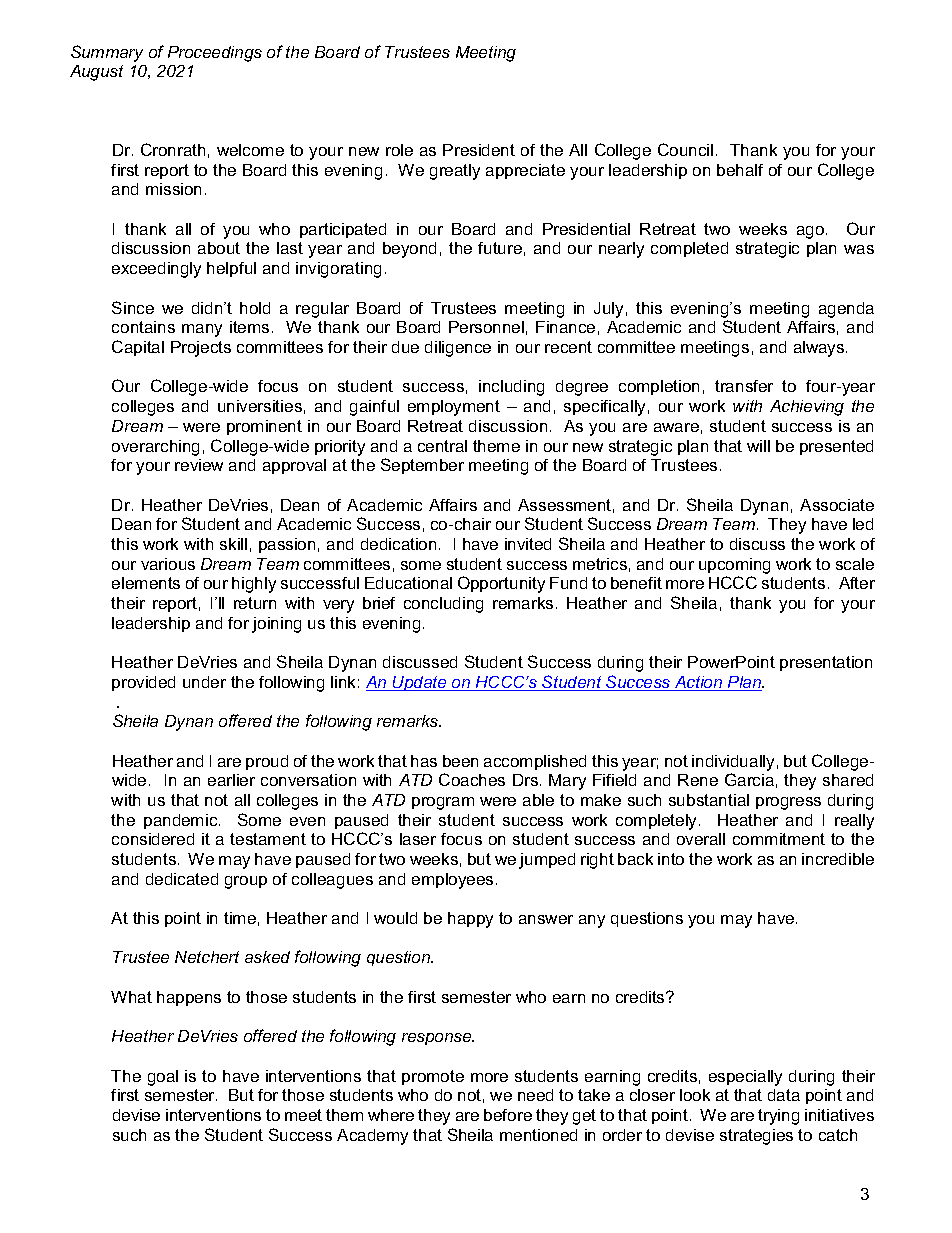  What do you see at coordinates (820, 349) in the document?
I see `always` at bounding box center [820, 349].
